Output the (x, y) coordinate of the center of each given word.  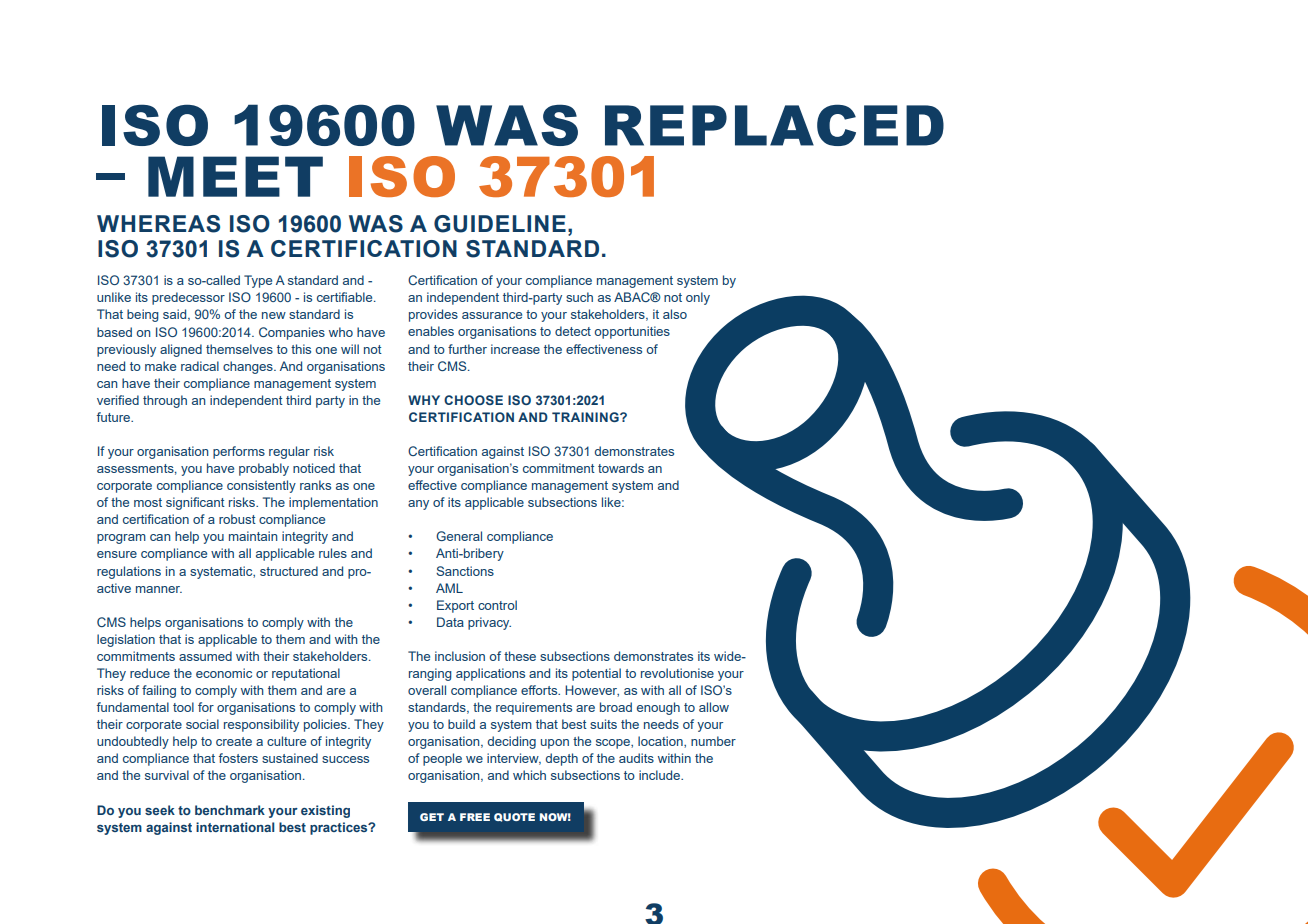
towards (621, 468)
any (418, 505)
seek (160, 810)
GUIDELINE (500, 224)
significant (195, 503)
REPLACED (774, 125)
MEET (235, 176)
